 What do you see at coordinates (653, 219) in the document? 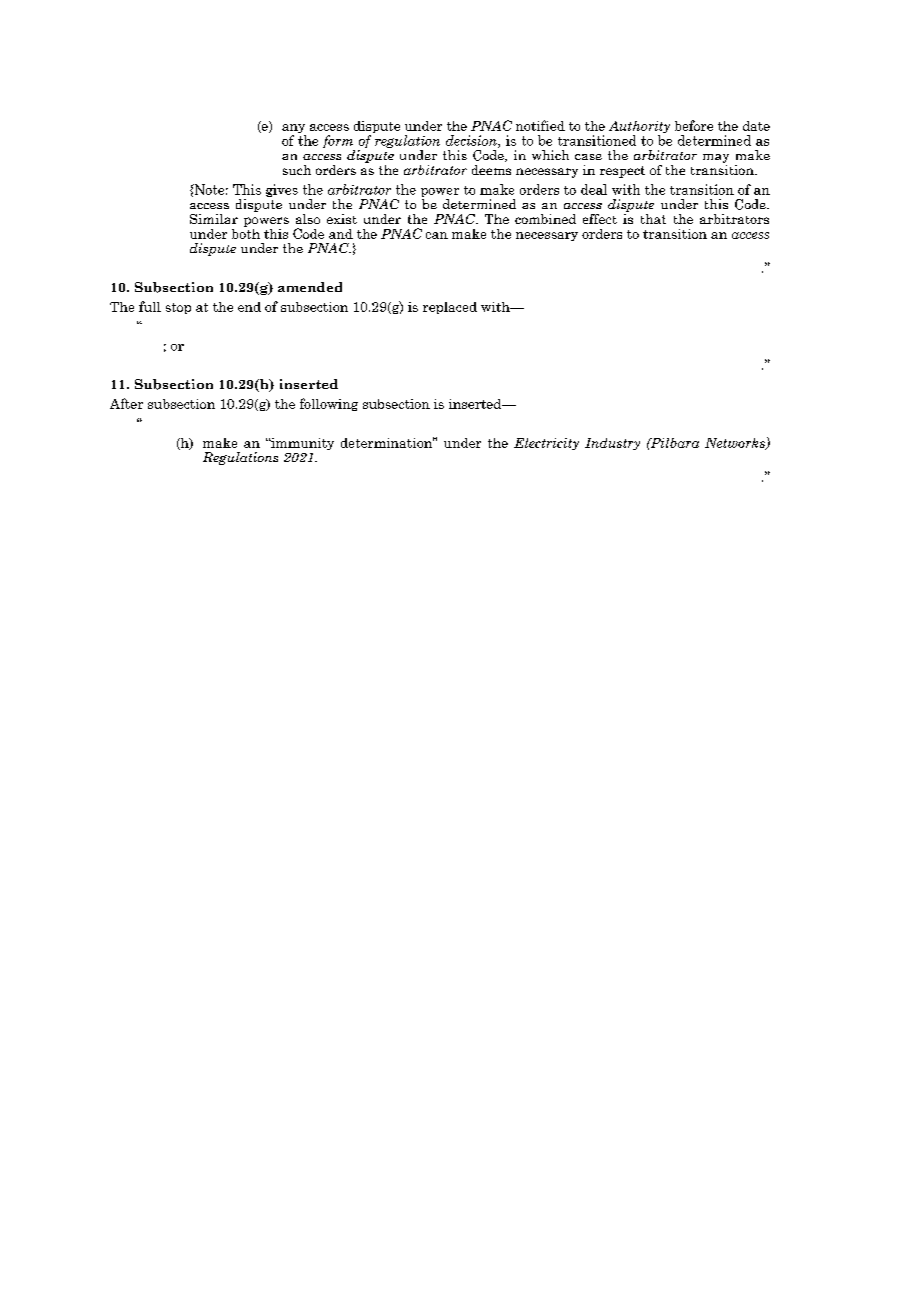
I see `that` at bounding box center [653, 219].
